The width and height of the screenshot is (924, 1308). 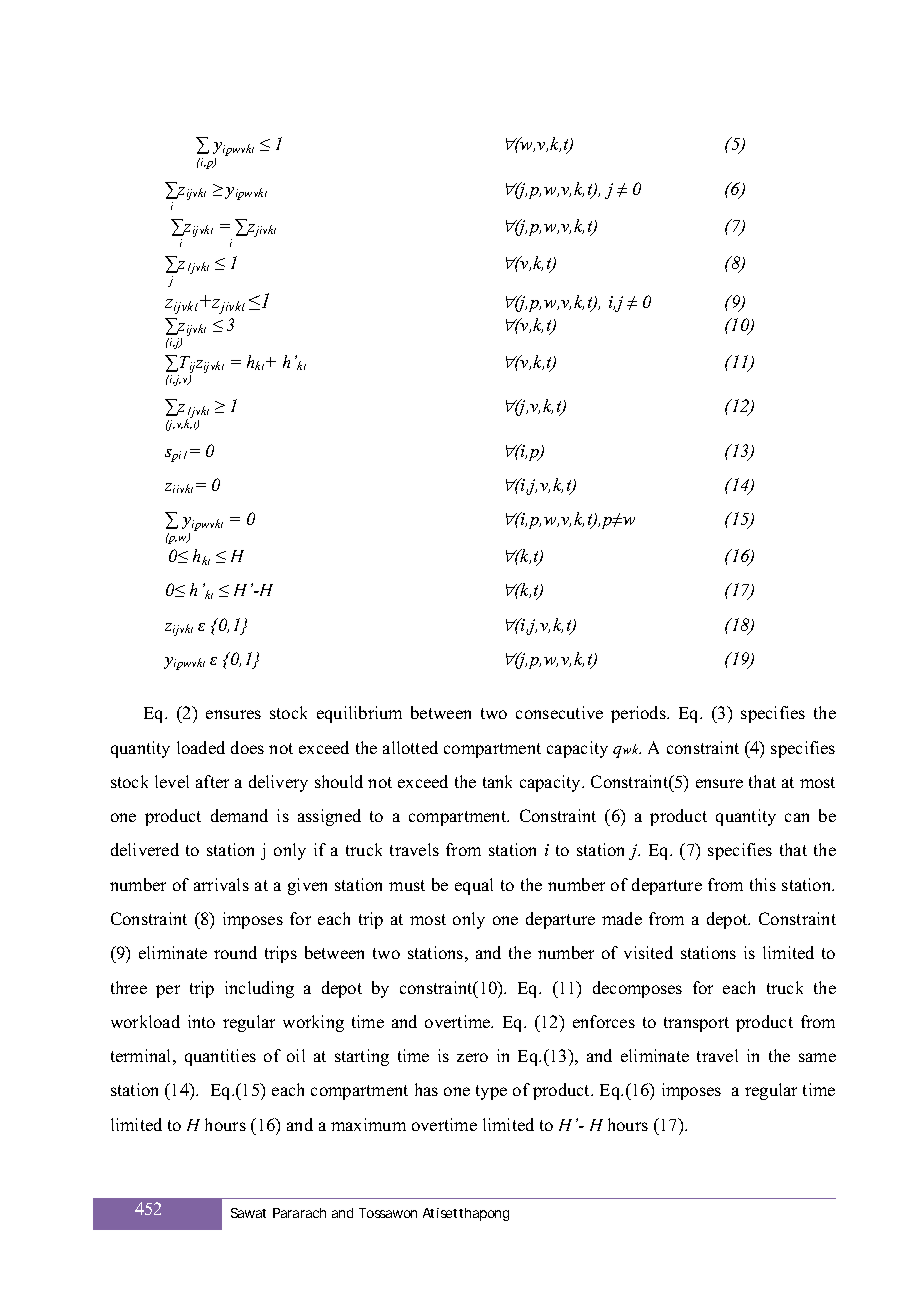 I want to click on loaded, so click(x=201, y=747).
